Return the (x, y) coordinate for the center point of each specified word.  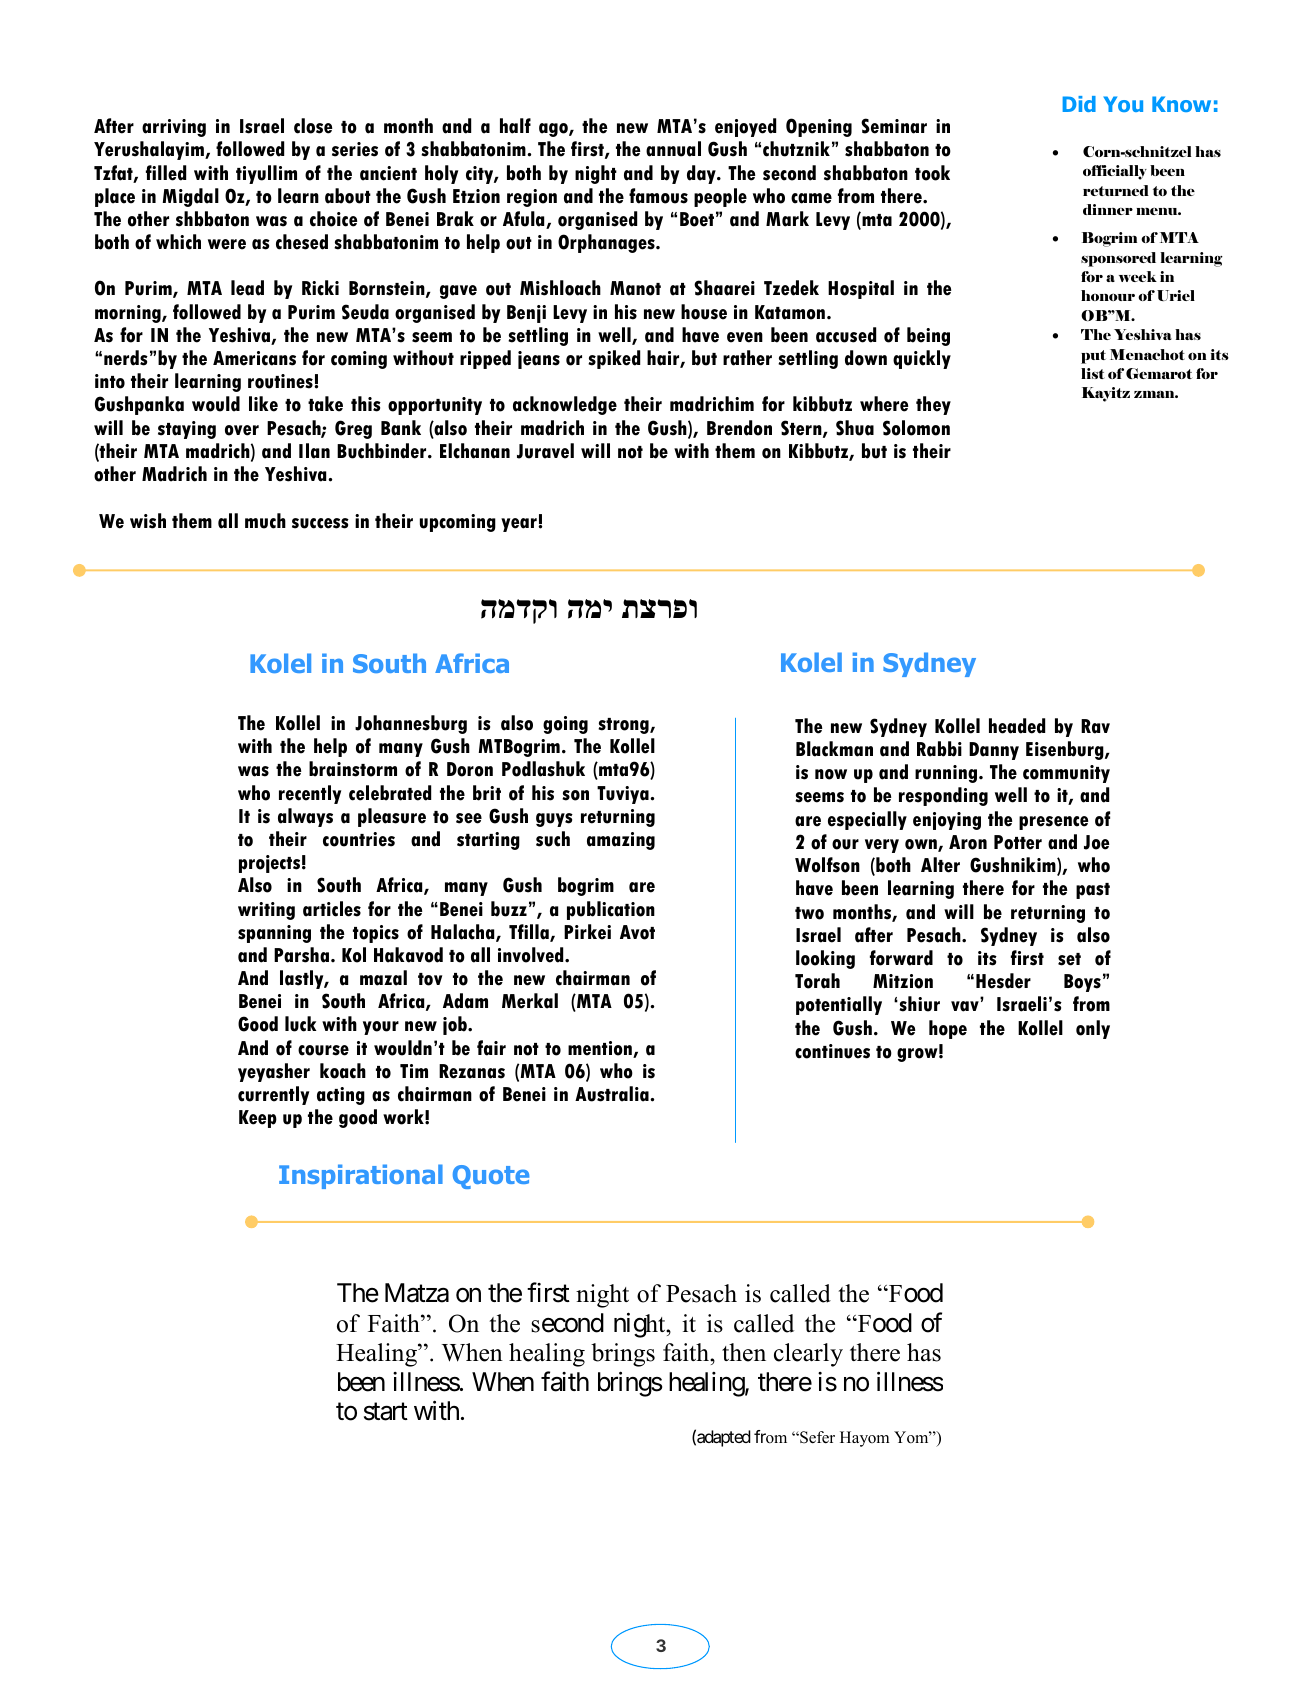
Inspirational (361, 1176)
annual (673, 149)
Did (1079, 104)
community (1066, 774)
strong (624, 726)
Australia (613, 1094)
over (242, 430)
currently (273, 1095)
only (1093, 1029)
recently (310, 794)
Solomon (916, 428)
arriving (174, 128)
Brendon (739, 428)
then (744, 1352)
